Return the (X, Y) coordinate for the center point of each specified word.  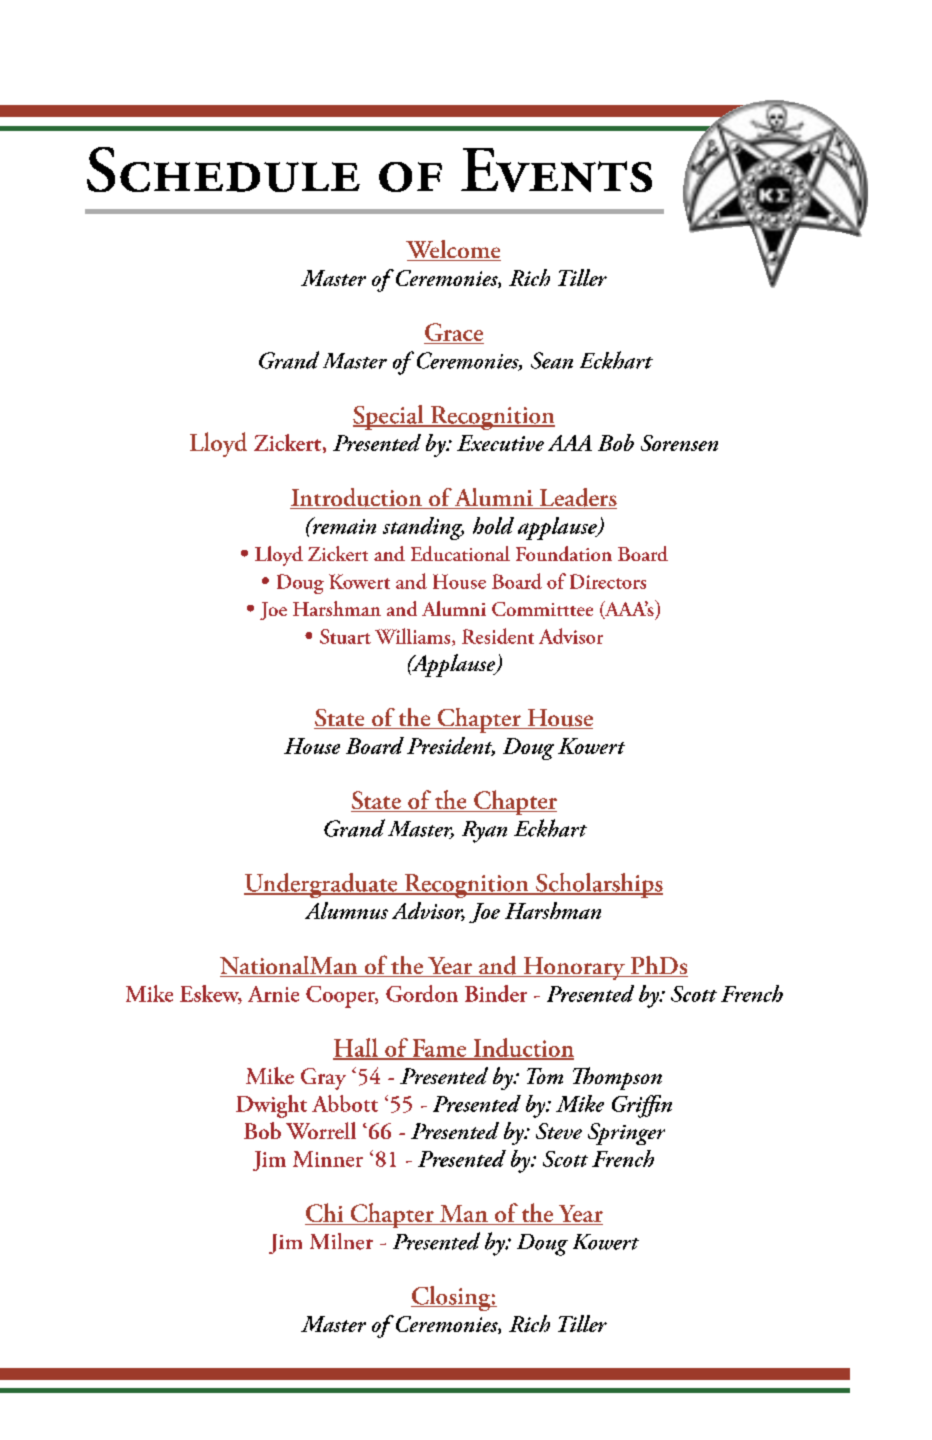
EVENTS (556, 170)
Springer (626, 1134)
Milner (341, 1241)
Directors (608, 581)
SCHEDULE (223, 169)
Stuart (345, 636)
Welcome (453, 250)
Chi (325, 1214)
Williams (414, 637)
